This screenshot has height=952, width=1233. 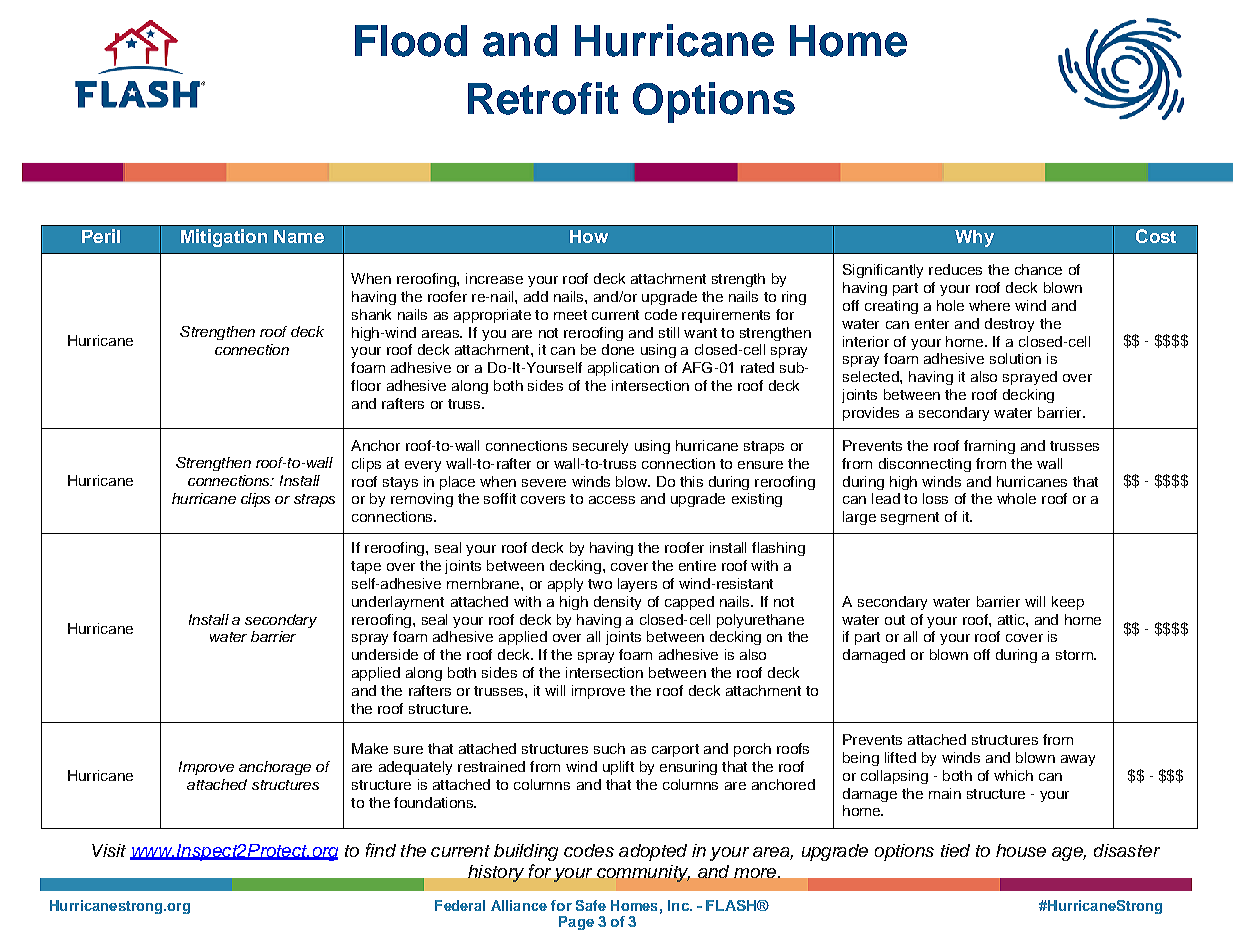 What do you see at coordinates (591, 905) in the screenshot?
I see `Safe` at bounding box center [591, 905].
